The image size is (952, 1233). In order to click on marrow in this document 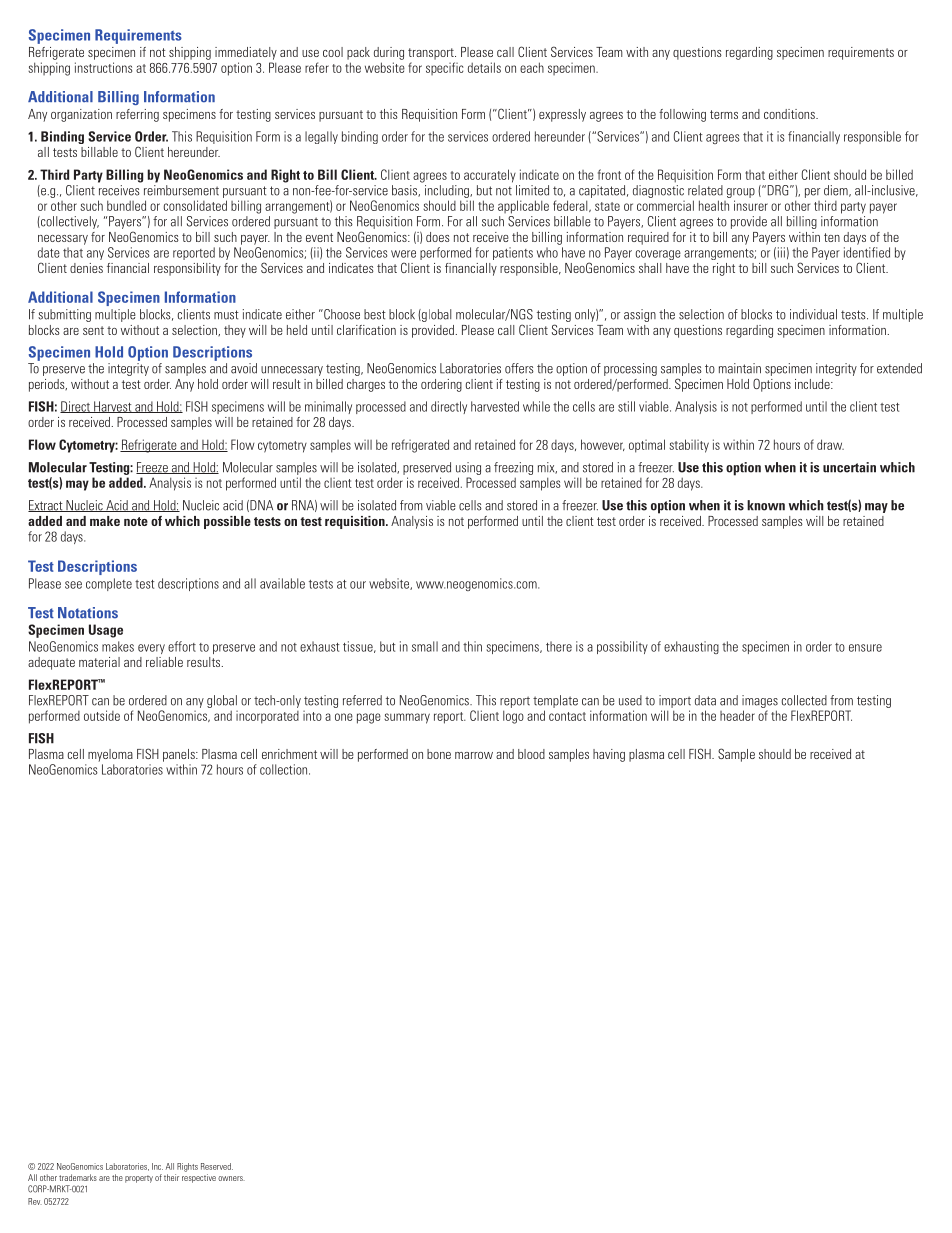, I will do `click(474, 755)`.
